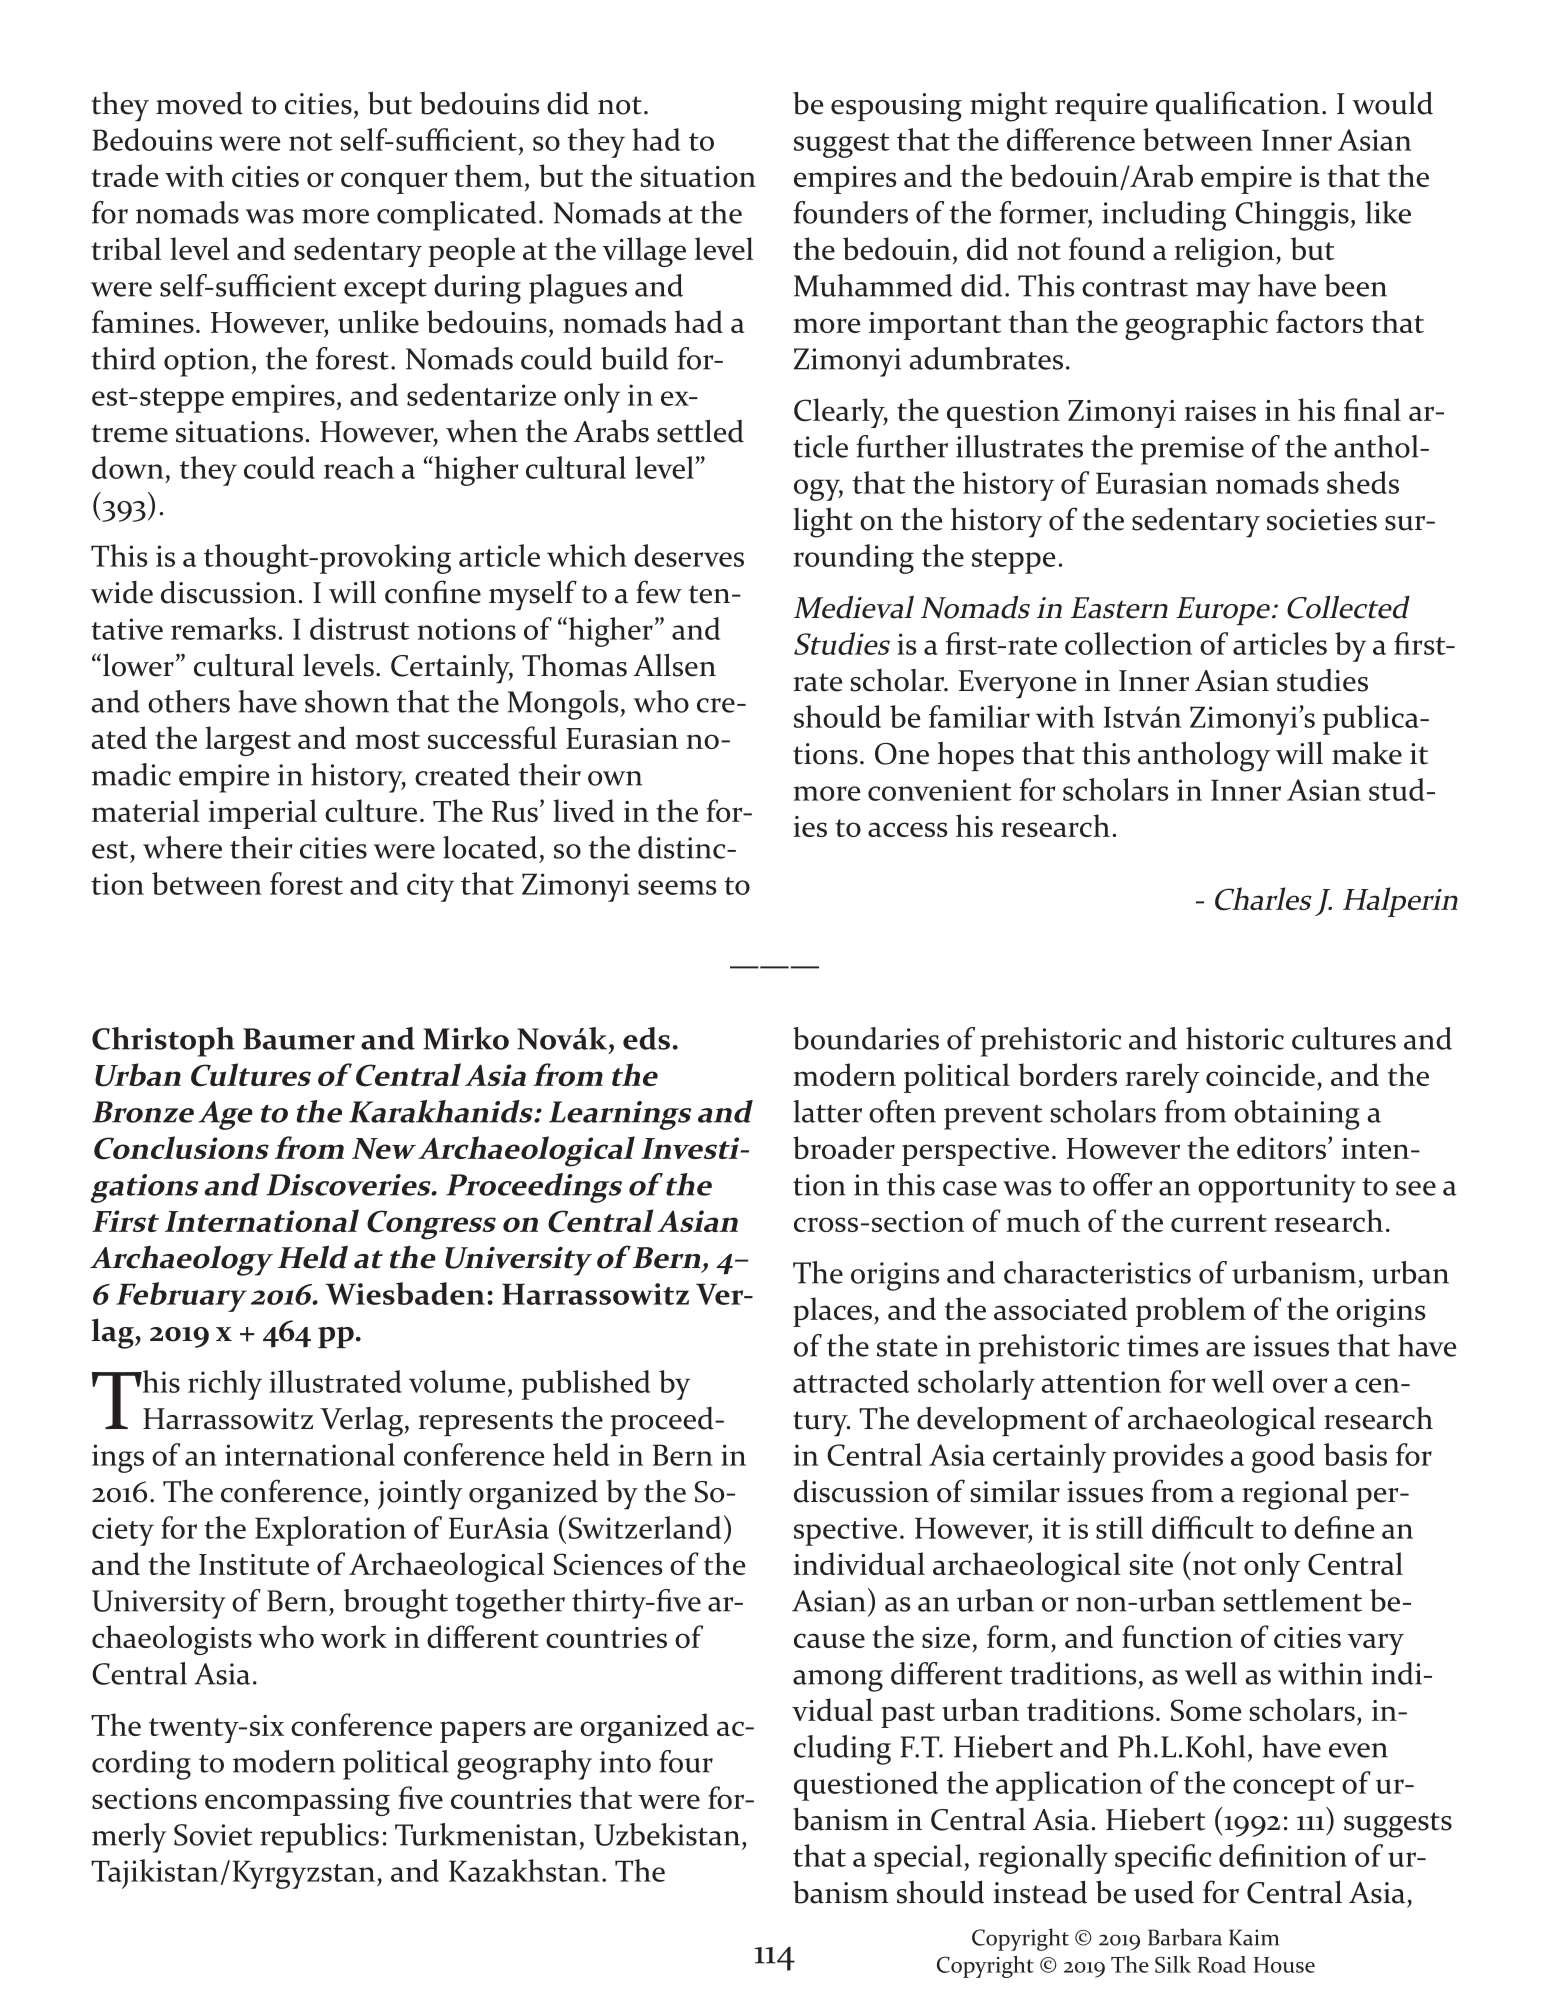 The image size is (1549, 2005). I want to click on moved, so click(199, 103).
